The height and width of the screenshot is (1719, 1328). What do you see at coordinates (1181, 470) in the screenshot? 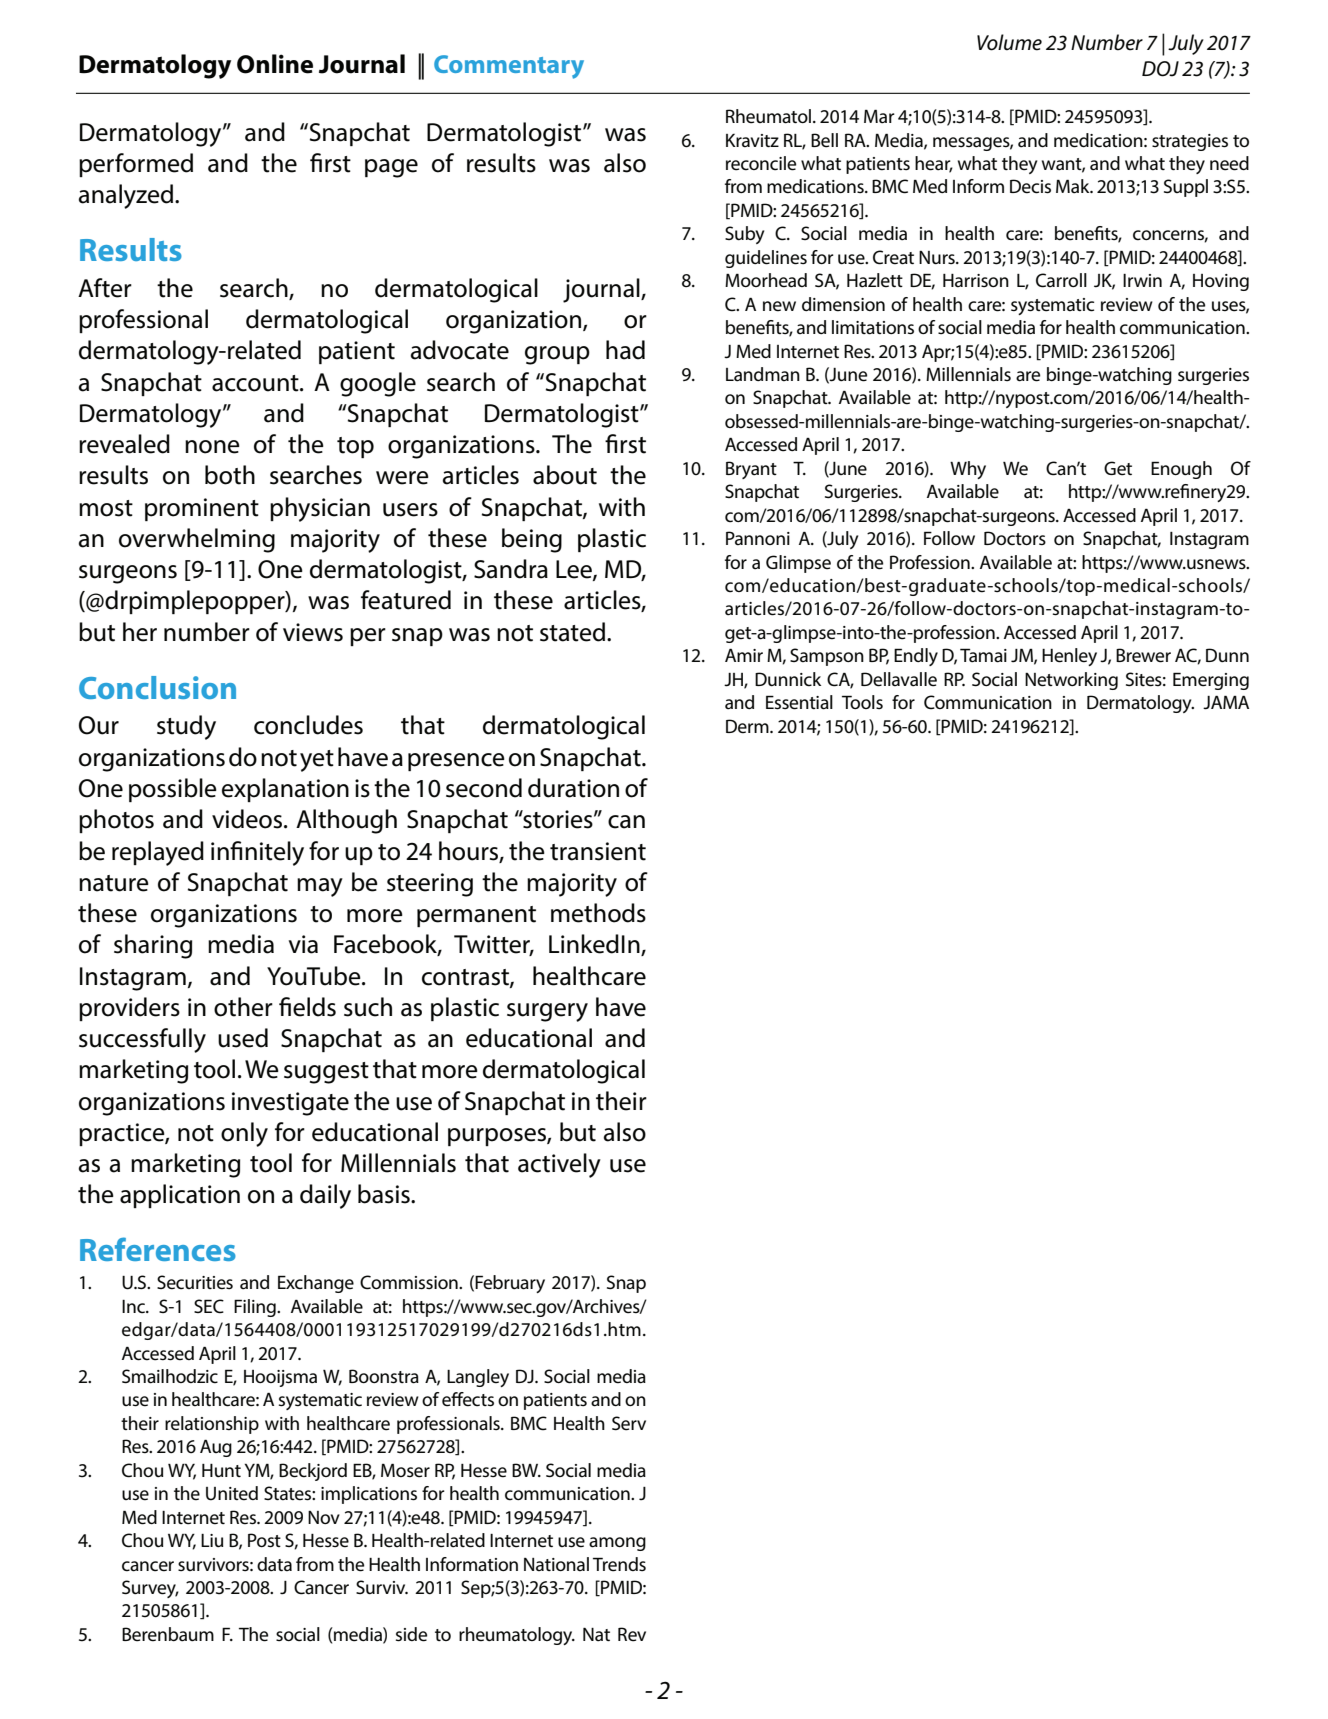
I see `Enough` at bounding box center [1181, 470].
